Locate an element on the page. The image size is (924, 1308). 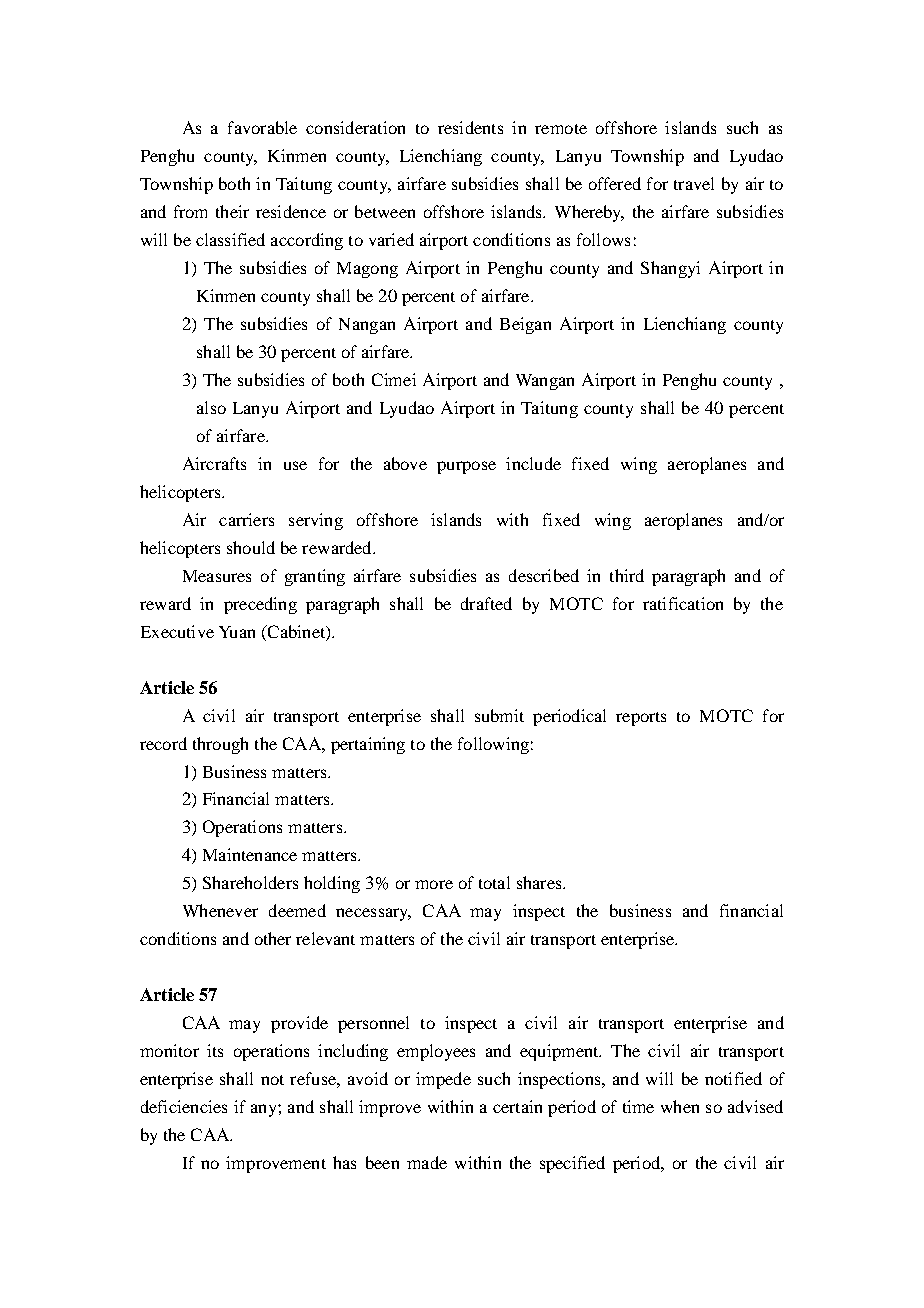
made is located at coordinates (427, 1162).
